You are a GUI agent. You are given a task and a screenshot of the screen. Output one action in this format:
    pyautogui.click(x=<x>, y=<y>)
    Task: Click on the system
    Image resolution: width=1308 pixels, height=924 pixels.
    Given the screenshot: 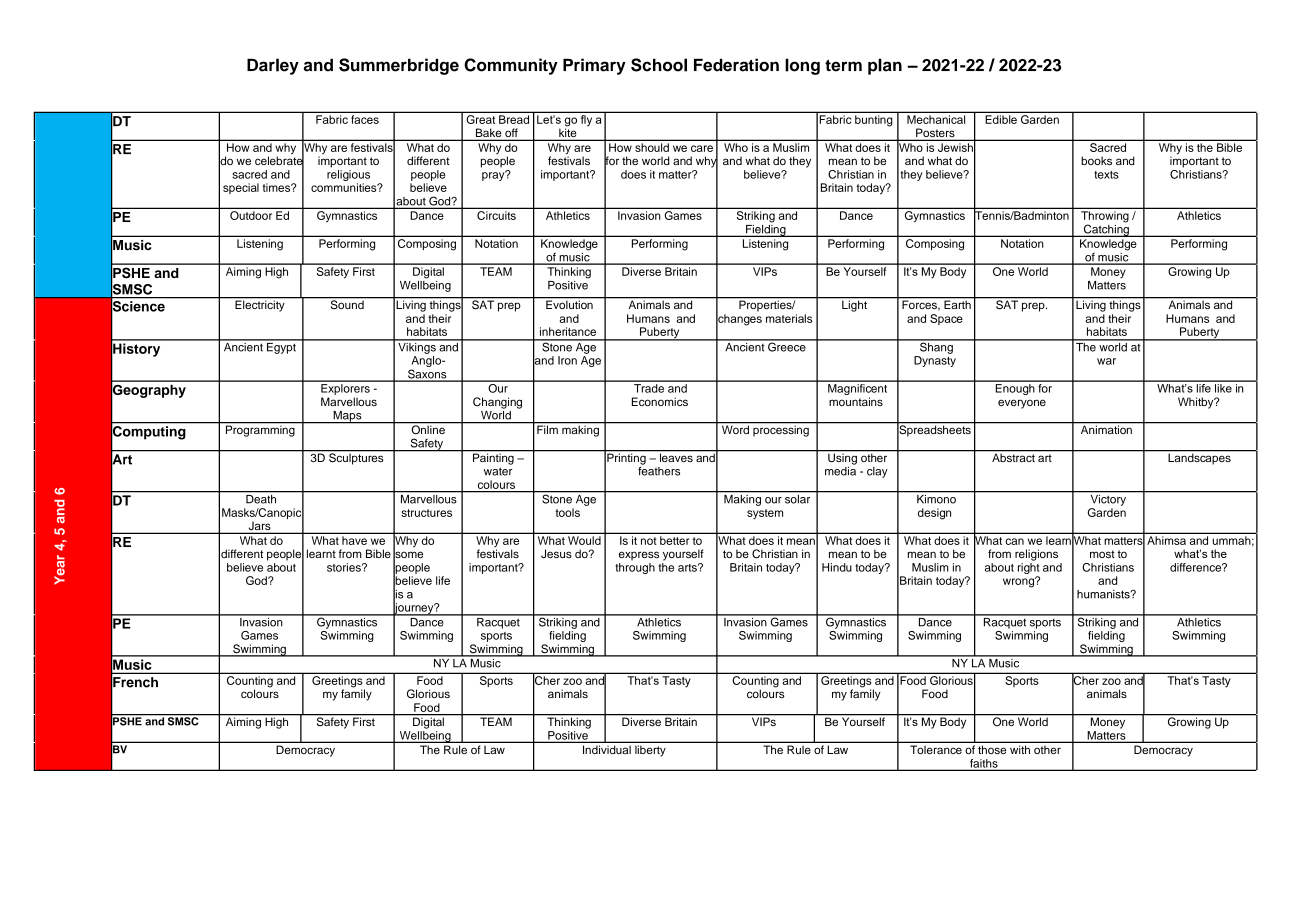 What is the action you would take?
    pyautogui.click(x=765, y=514)
